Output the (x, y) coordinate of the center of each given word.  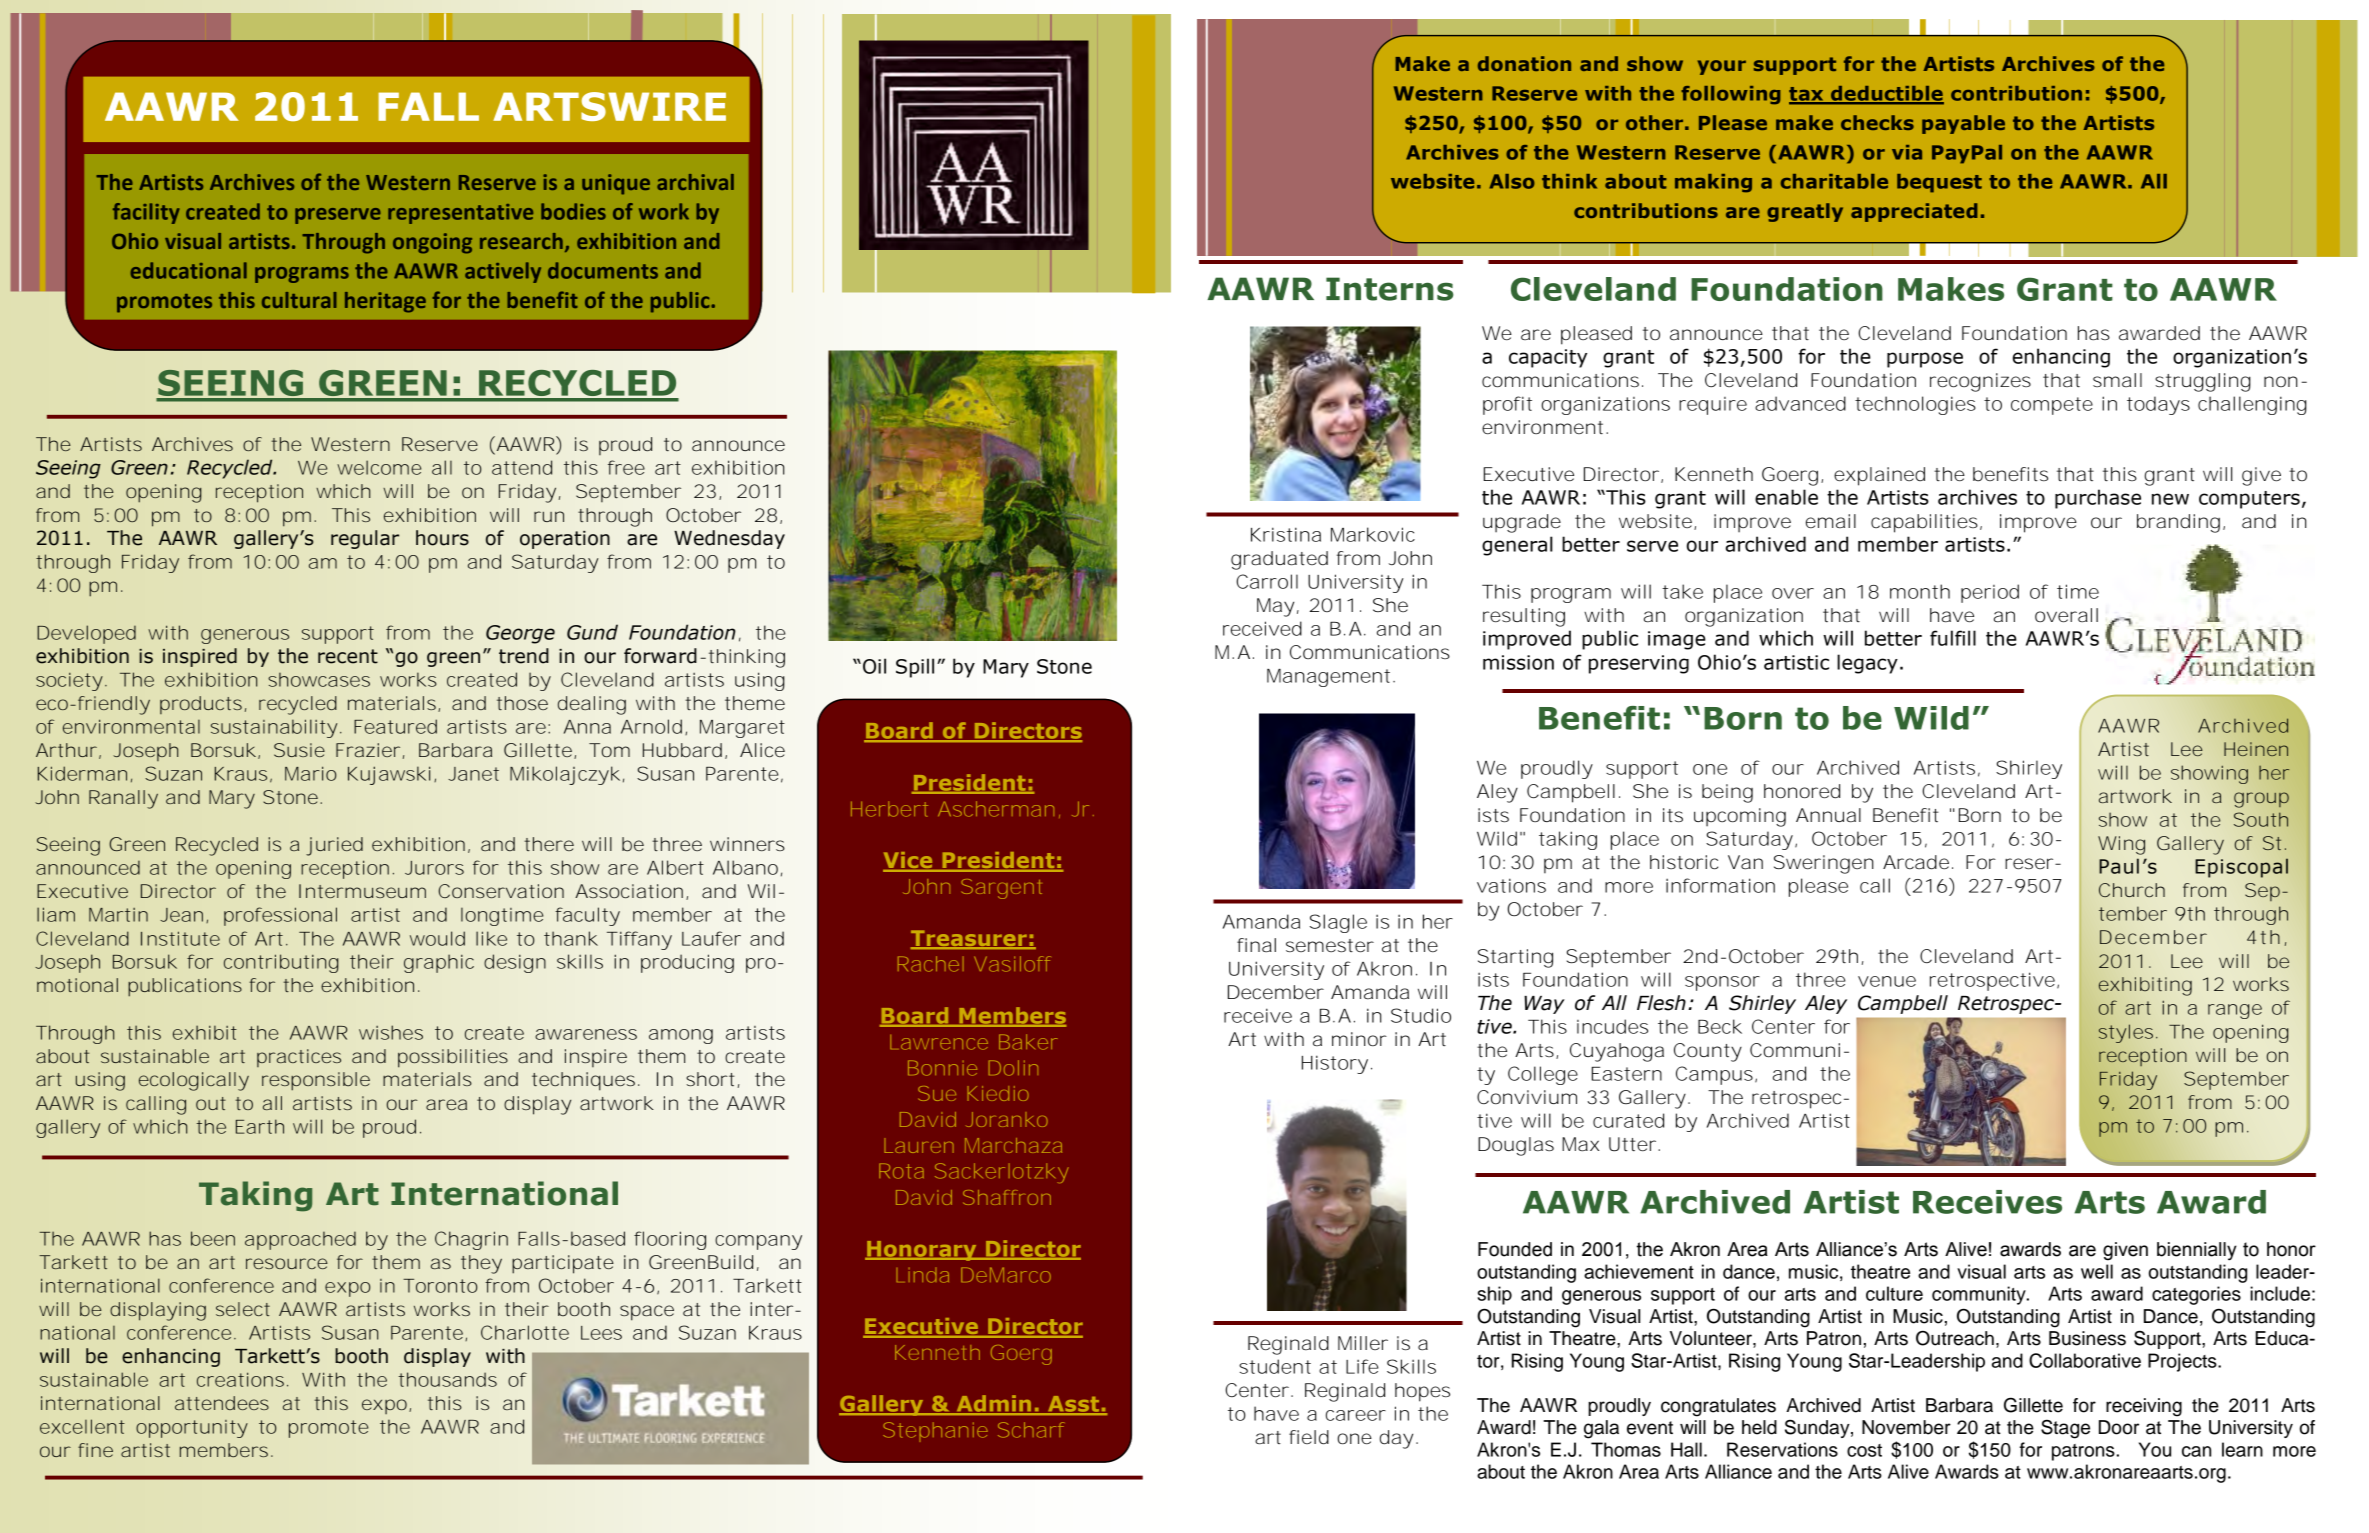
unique (616, 184)
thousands (447, 1379)
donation (1524, 63)
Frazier (368, 750)
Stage (2065, 1429)
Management (1328, 678)
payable (1963, 124)
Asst (1074, 1405)
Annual (1828, 815)
